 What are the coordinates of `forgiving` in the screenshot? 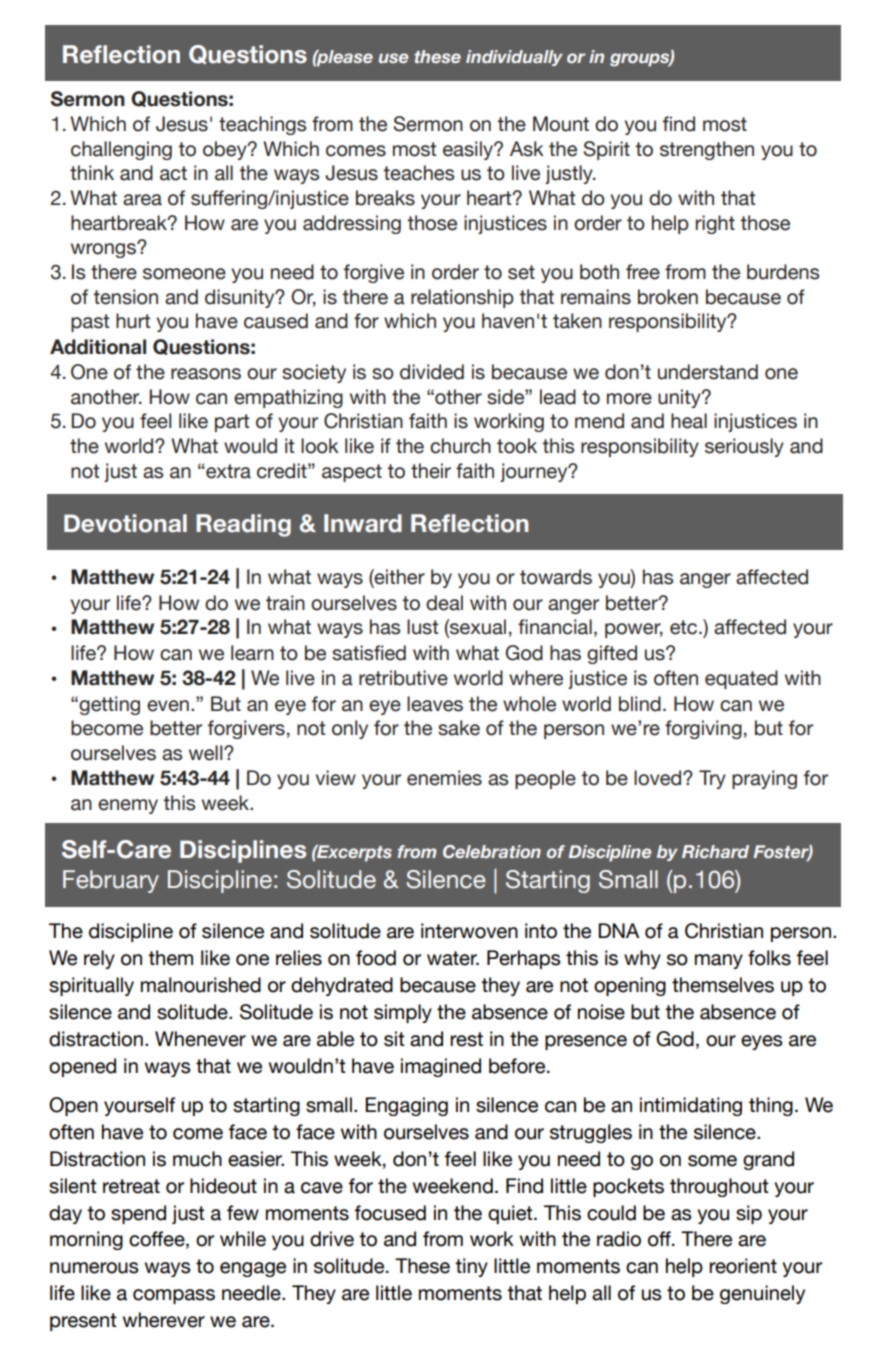 It's located at (703, 729).
